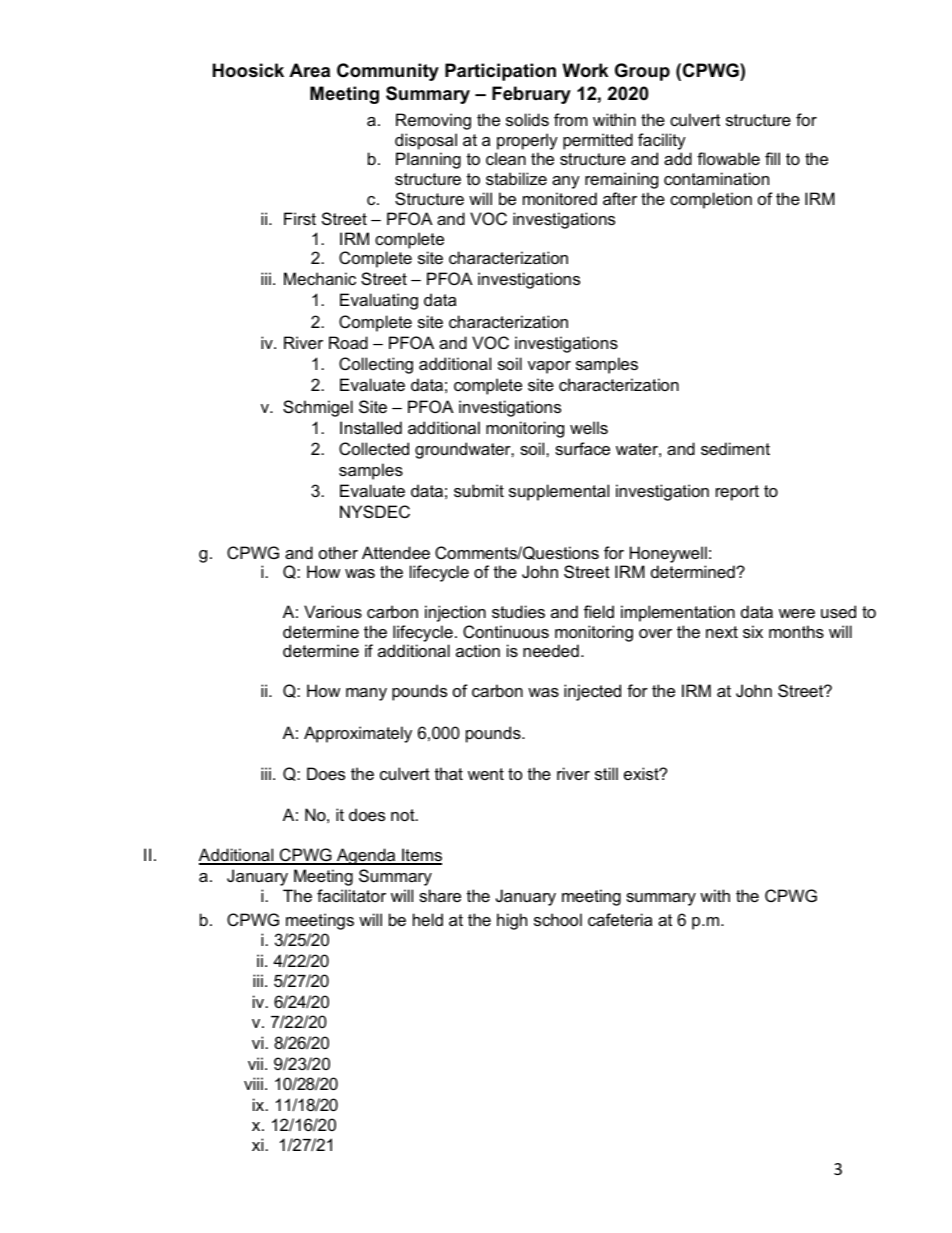 The width and height of the screenshot is (952, 1233). What do you see at coordinates (559, 492) in the screenshot?
I see `supplemental` at bounding box center [559, 492].
